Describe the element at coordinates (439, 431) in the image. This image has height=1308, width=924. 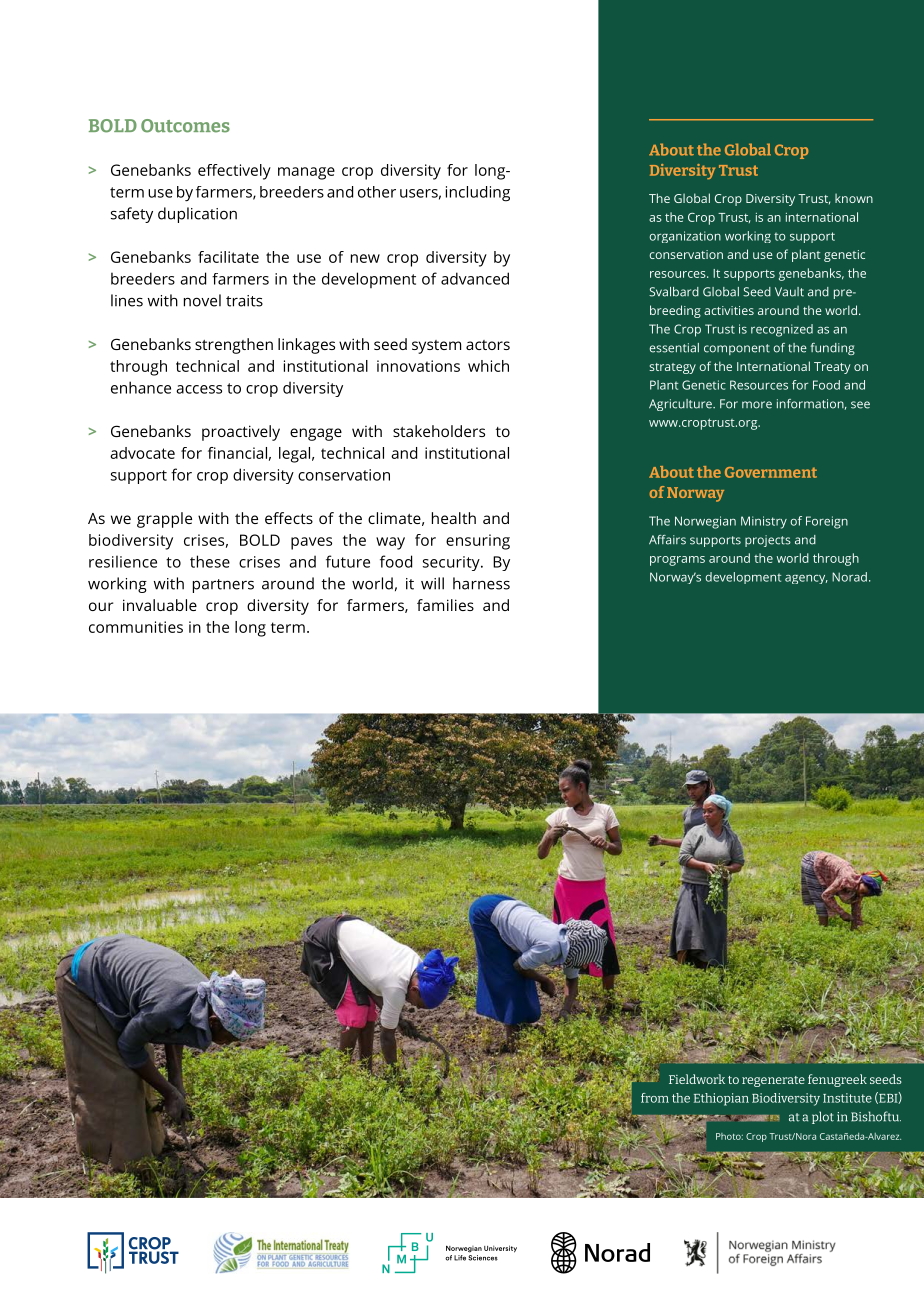
I see `stakeholders` at that location.
